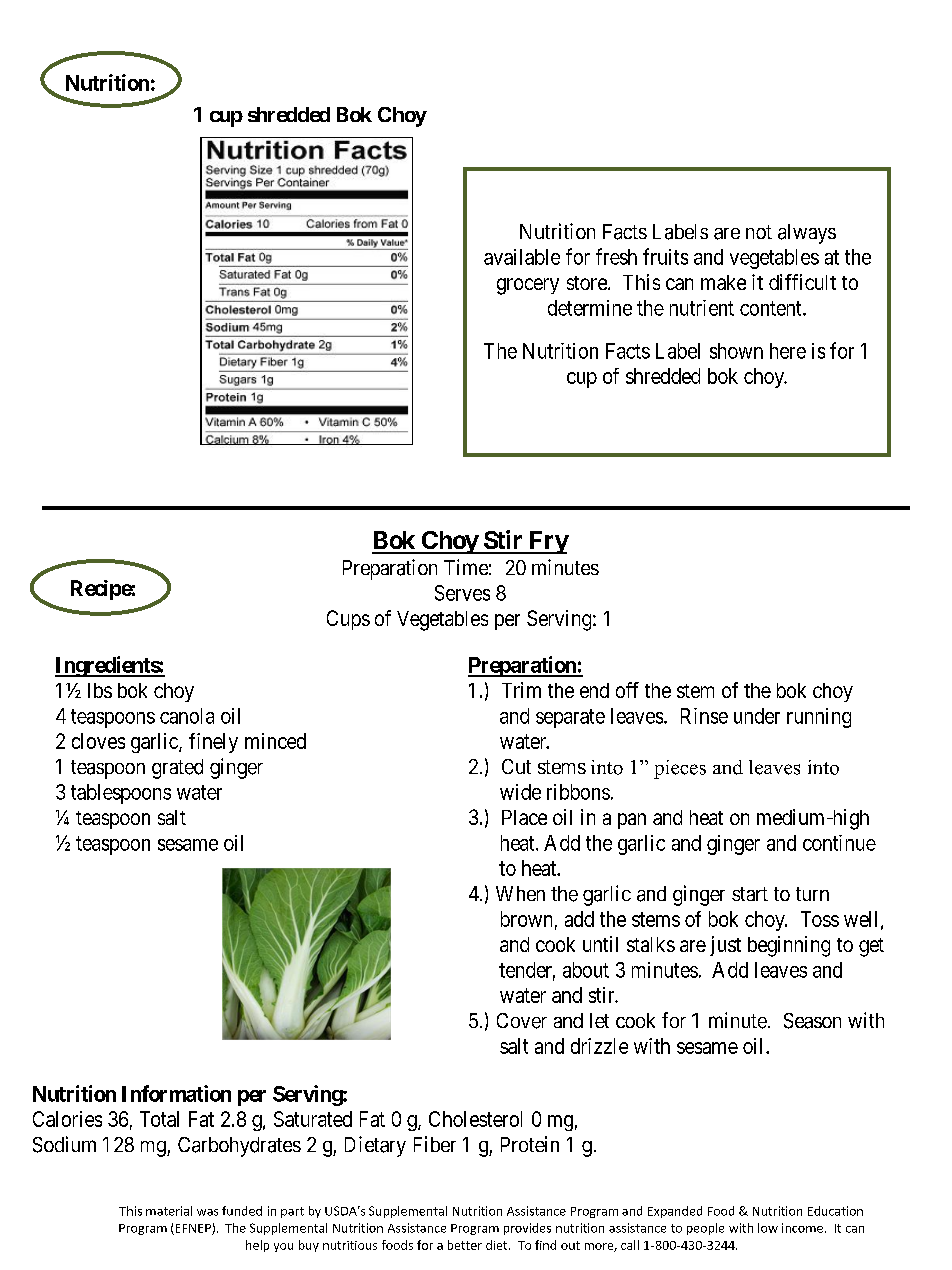 This screenshot has height=1270, width=952. What do you see at coordinates (516, 766) in the screenshot?
I see `Cut` at bounding box center [516, 766].
